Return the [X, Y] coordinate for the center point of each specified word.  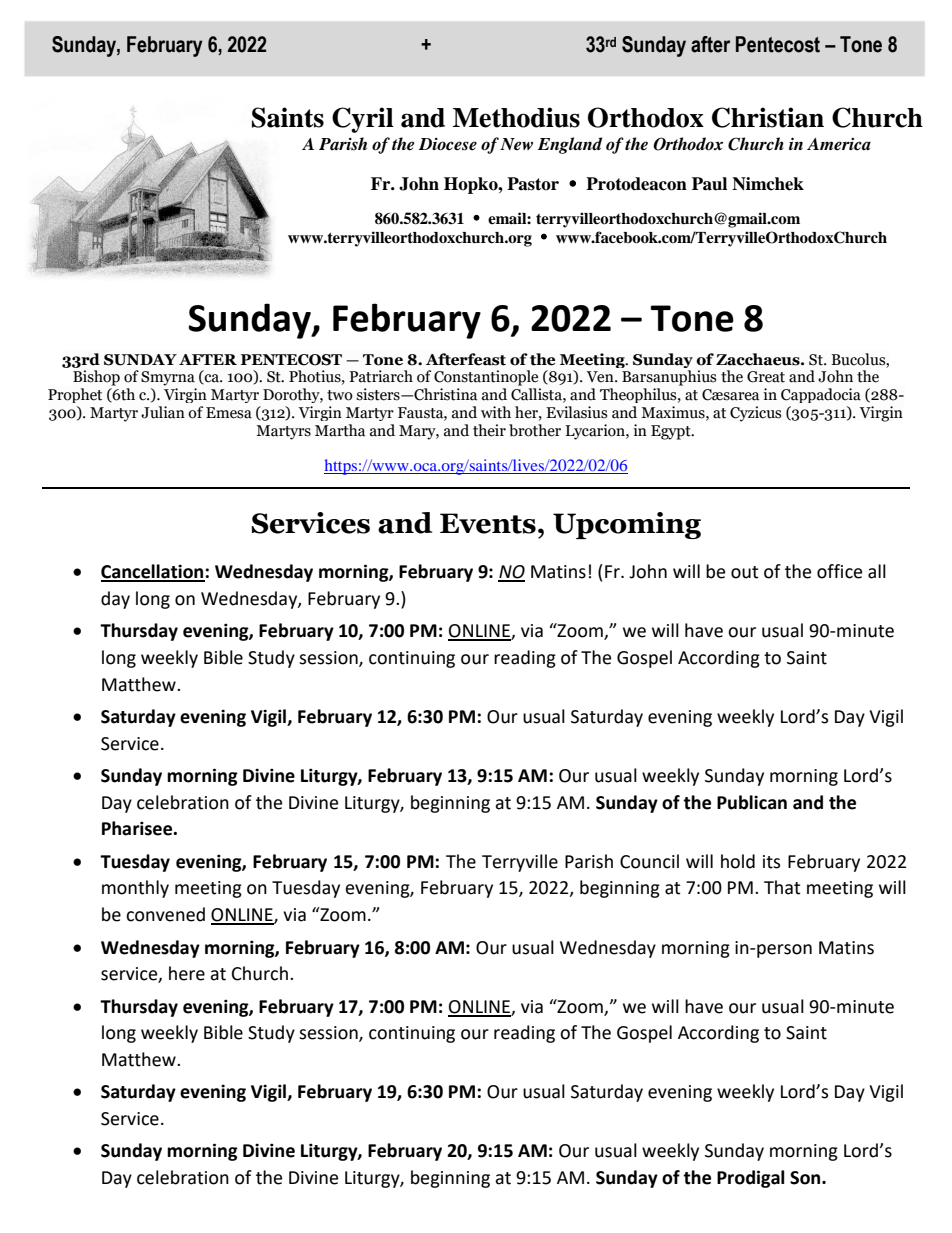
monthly [135, 889]
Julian [163, 412]
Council [649, 861]
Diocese [448, 144]
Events [488, 523]
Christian [768, 117]
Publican [752, 802]
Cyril [363, 120]
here [187, 973]
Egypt [672, 432]
